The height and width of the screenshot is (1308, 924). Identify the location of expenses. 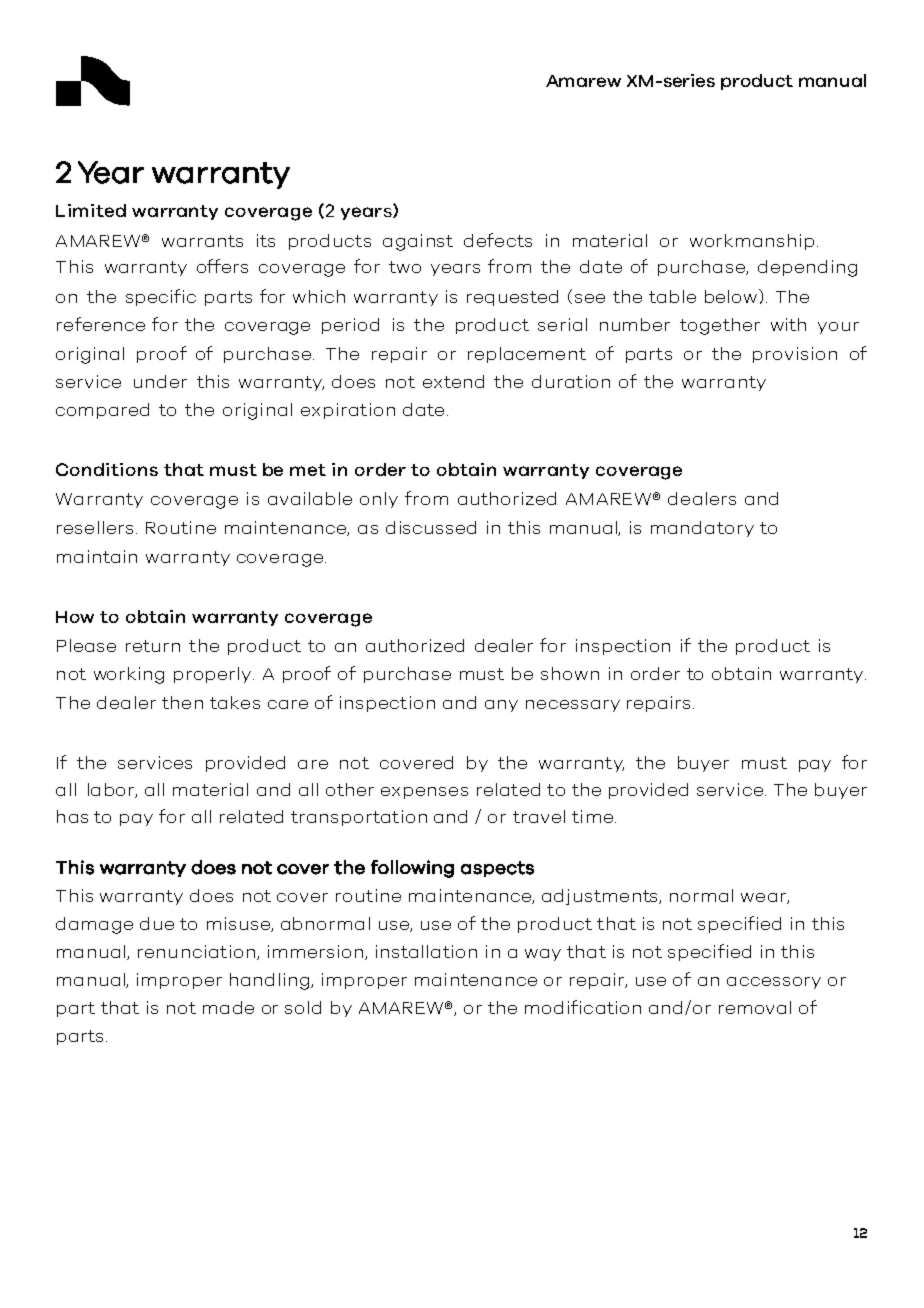
(424, 793).
